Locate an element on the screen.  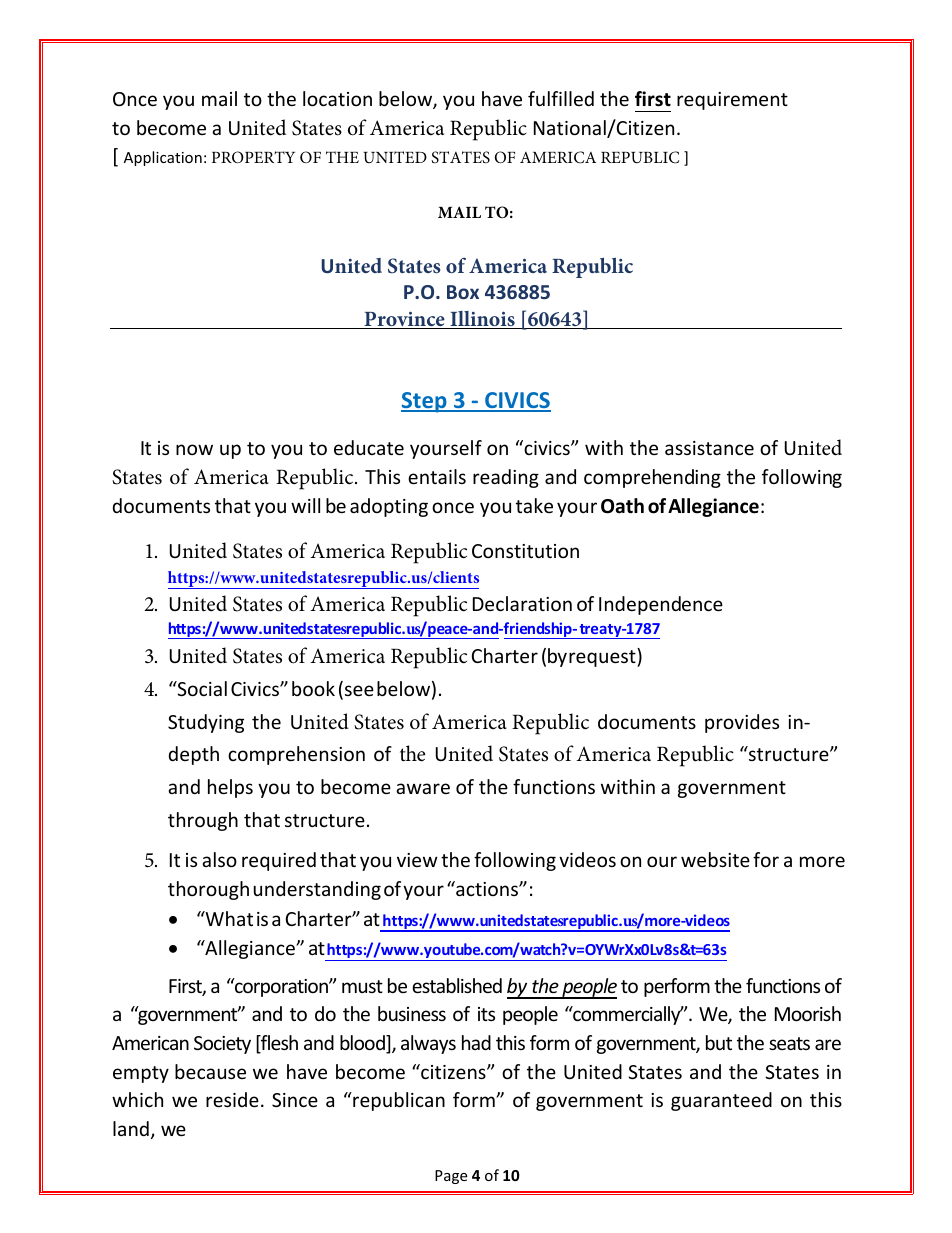
Page is located at coordinates (451, 1177).
